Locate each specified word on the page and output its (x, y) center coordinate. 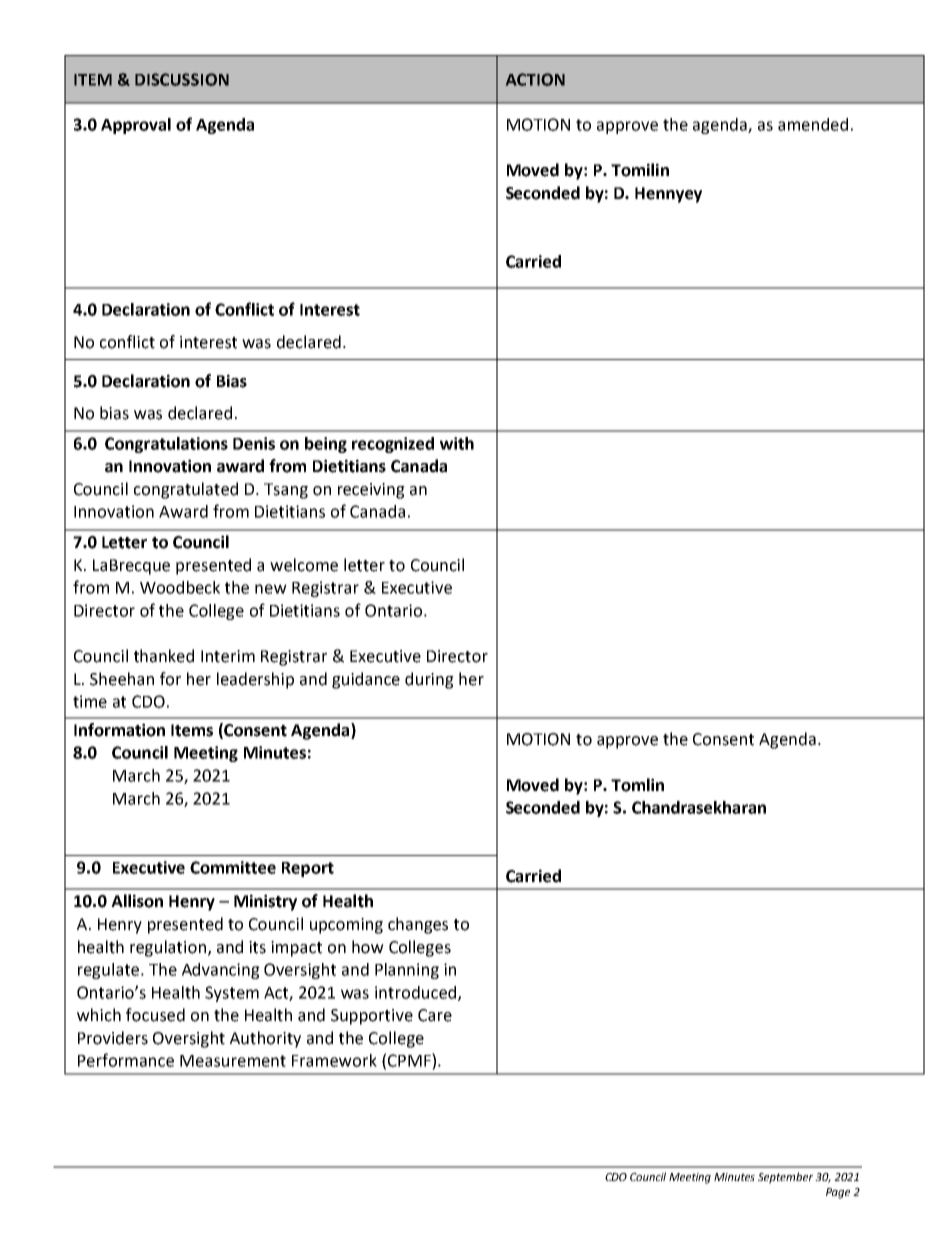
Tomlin (637, 785)
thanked (164, 656)
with (457, 443)
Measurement (233, 1061)
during (429, 680)
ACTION (535, 79)
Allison (137, 901)
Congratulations (166, 445)
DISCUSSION (182, 79)
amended (813, 124)
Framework (334, 1060)
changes (418, 925)
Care (435, 1015)
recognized (393, 445)
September (785, 1178)
